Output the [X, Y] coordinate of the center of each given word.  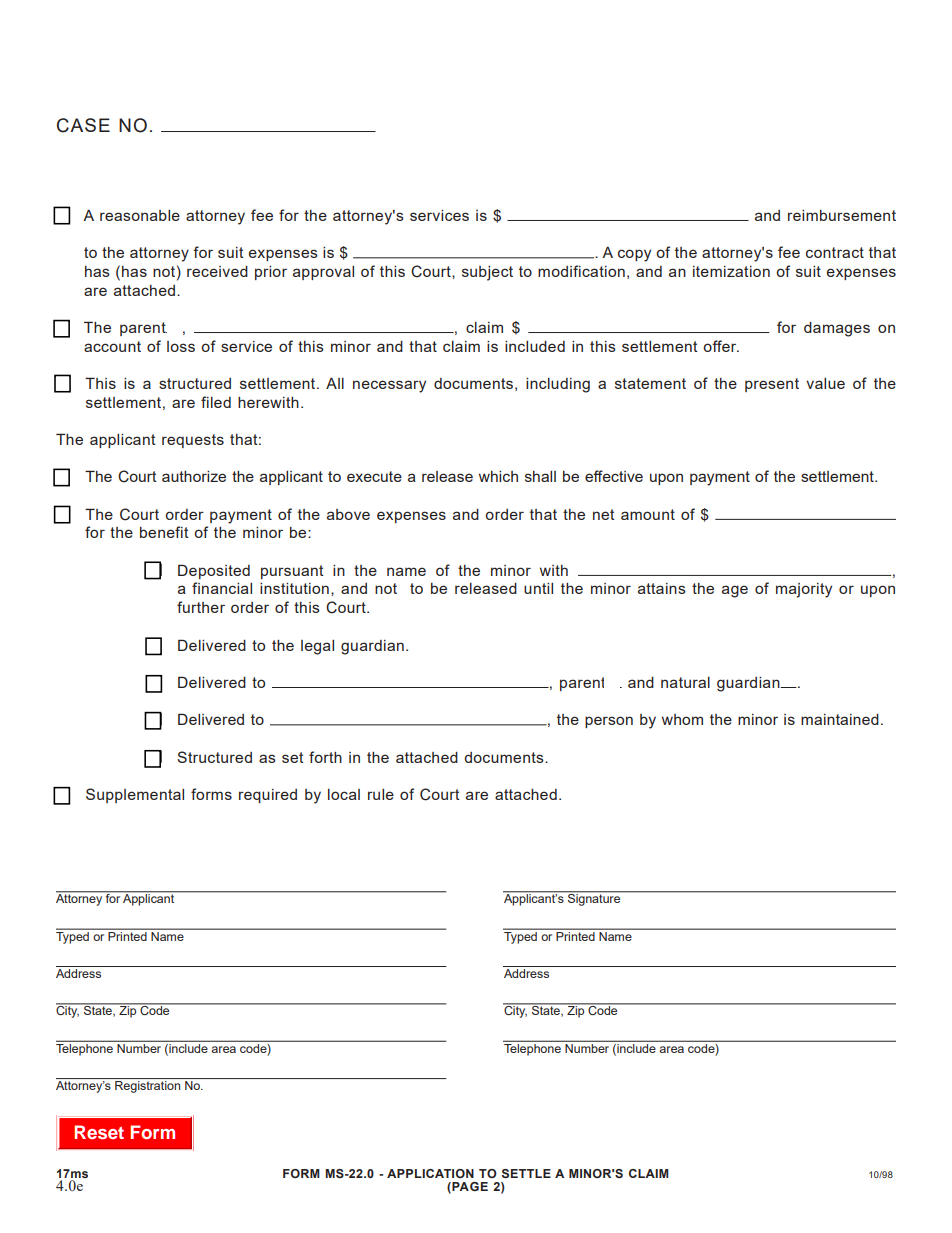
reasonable [140, 215]
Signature [594, 899]
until [538, 588]
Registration [147, 1087]
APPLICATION [430, 1173]
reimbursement [842, 215]
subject [487, 273]
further [201, 607]
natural [685, 682]
